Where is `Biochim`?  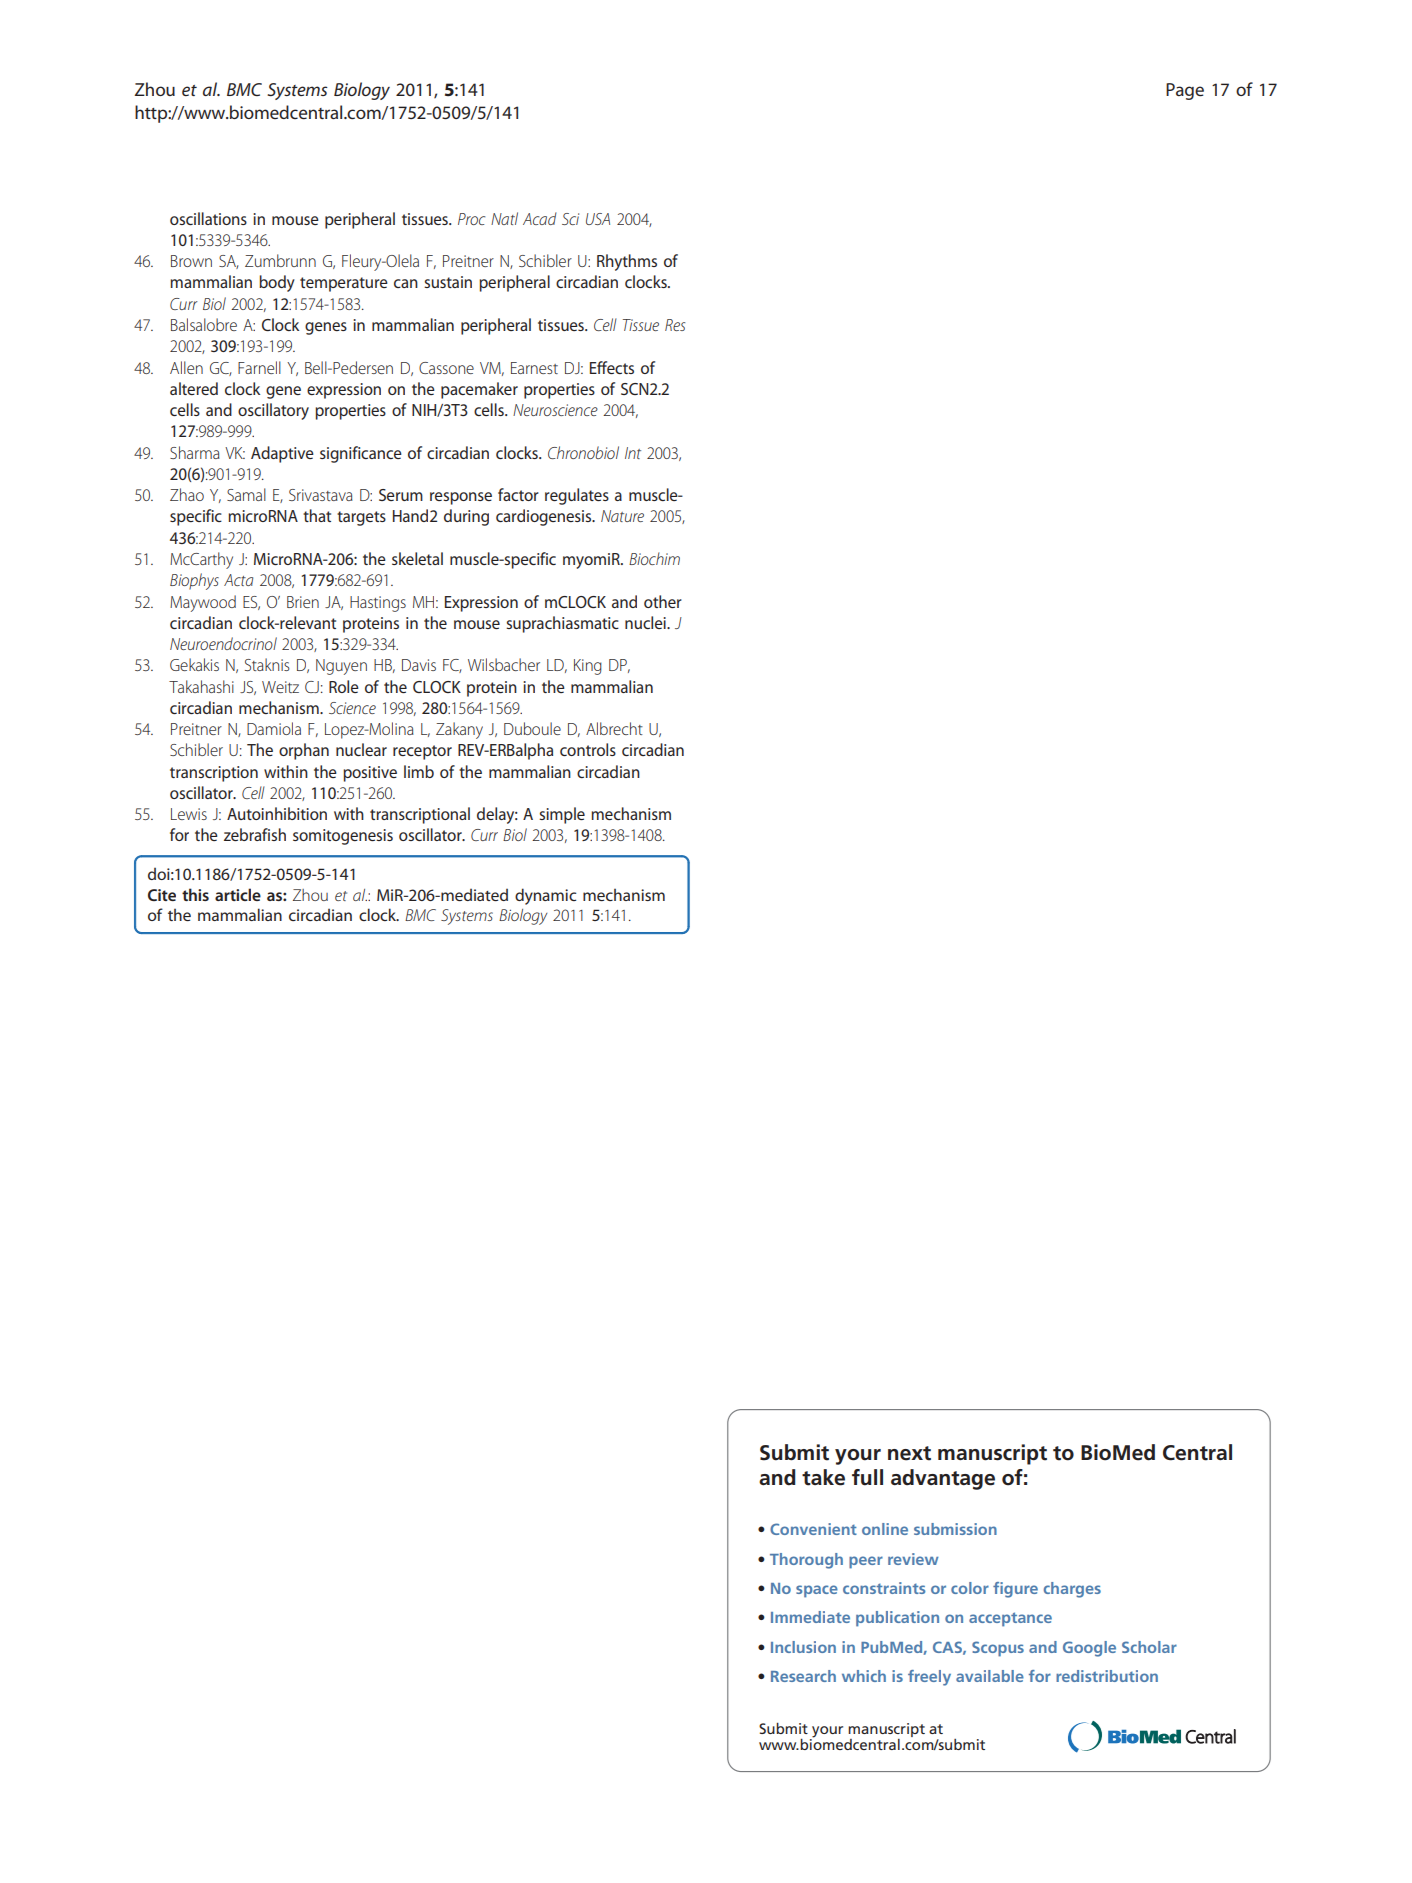 Biochim is located at coordinates (654, 558).
